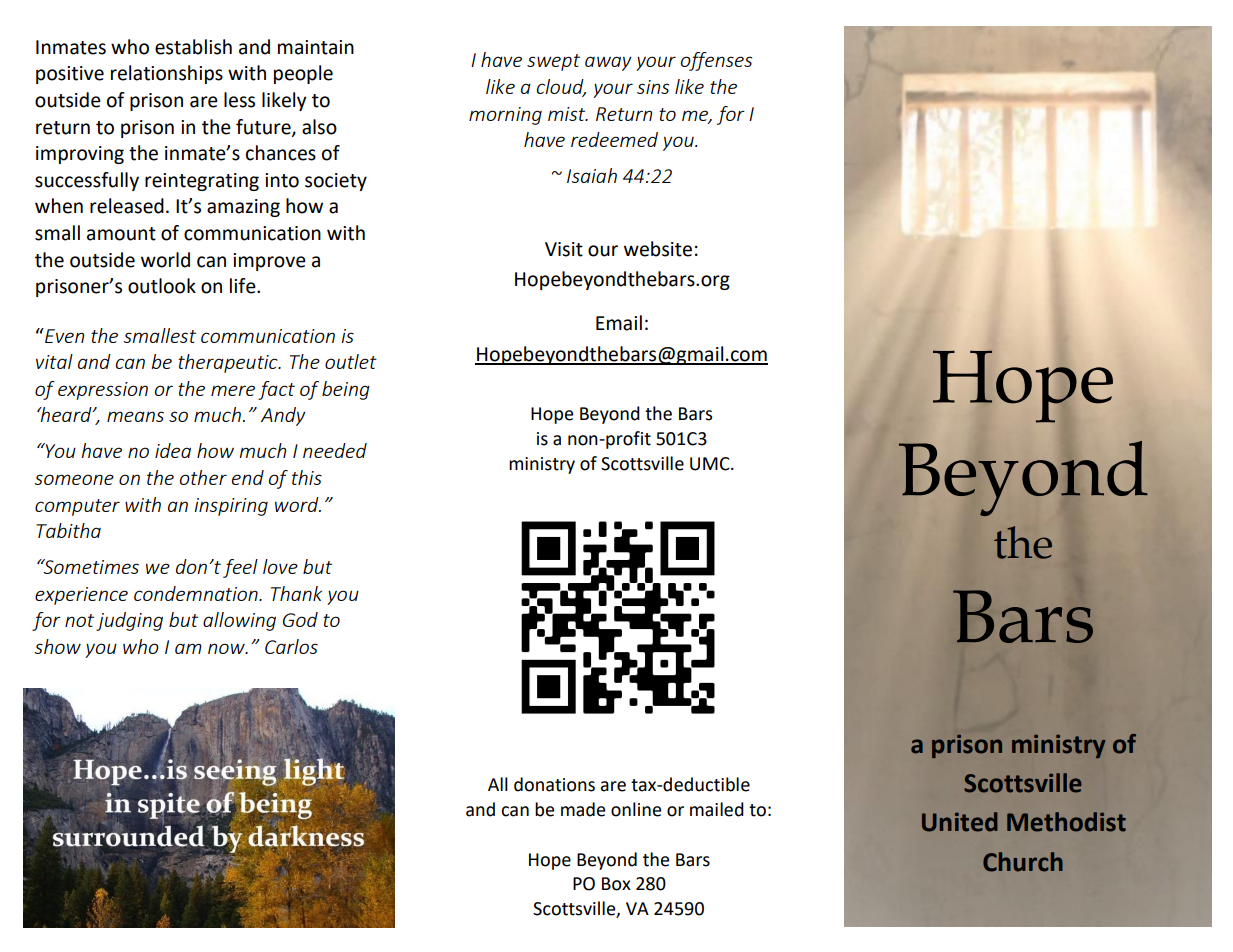 The image size is (1233, 952). Describe the element at coordinates (240, 568) in the document. I see `feel` at that location.
